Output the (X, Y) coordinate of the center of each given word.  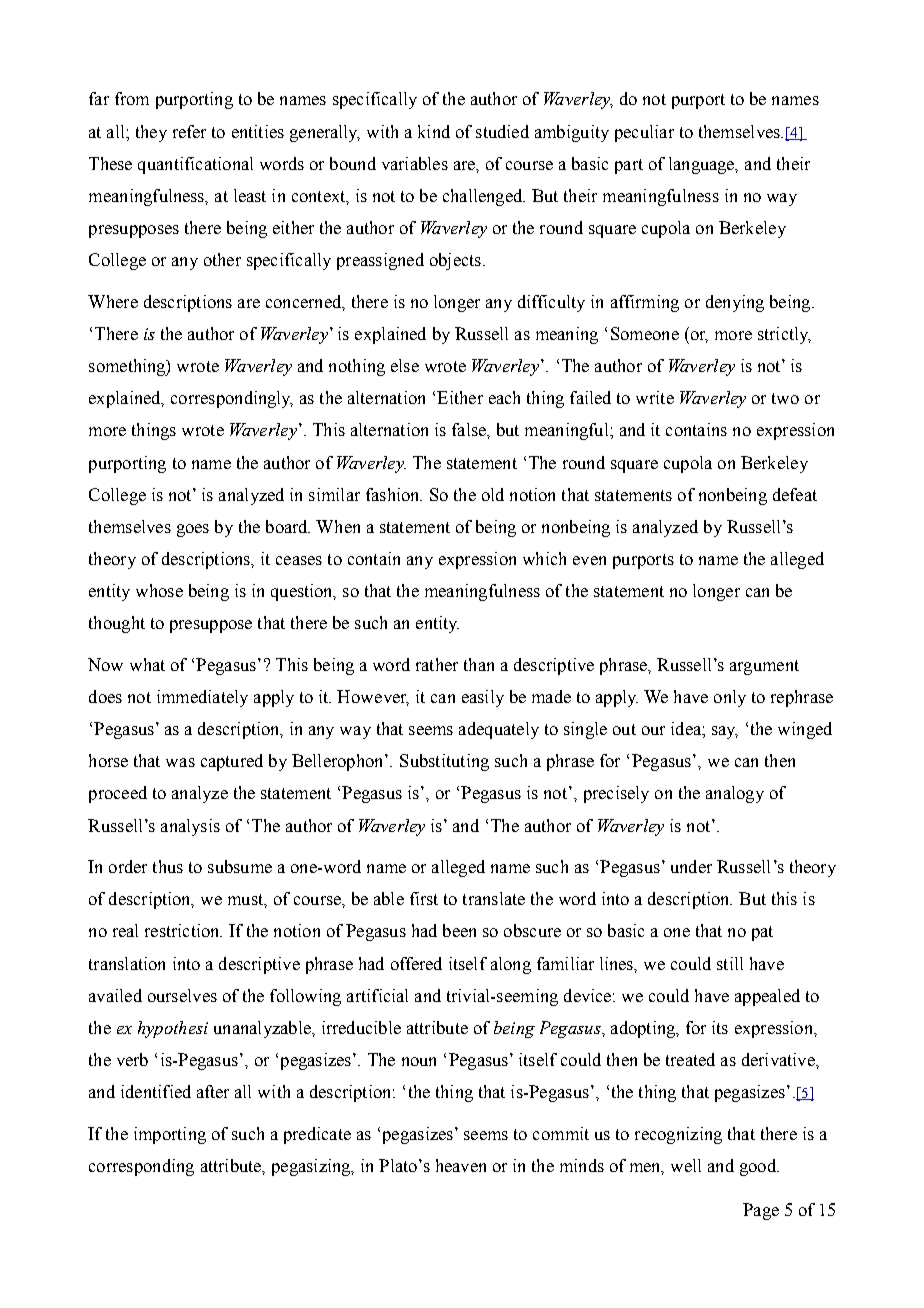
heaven (461, 1165)
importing (170, 1135)
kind (434, 131)
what (147, 664)
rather (437, 664)
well (686, 1165)
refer (189, 131)
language (703, 165)
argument (764, 667)
